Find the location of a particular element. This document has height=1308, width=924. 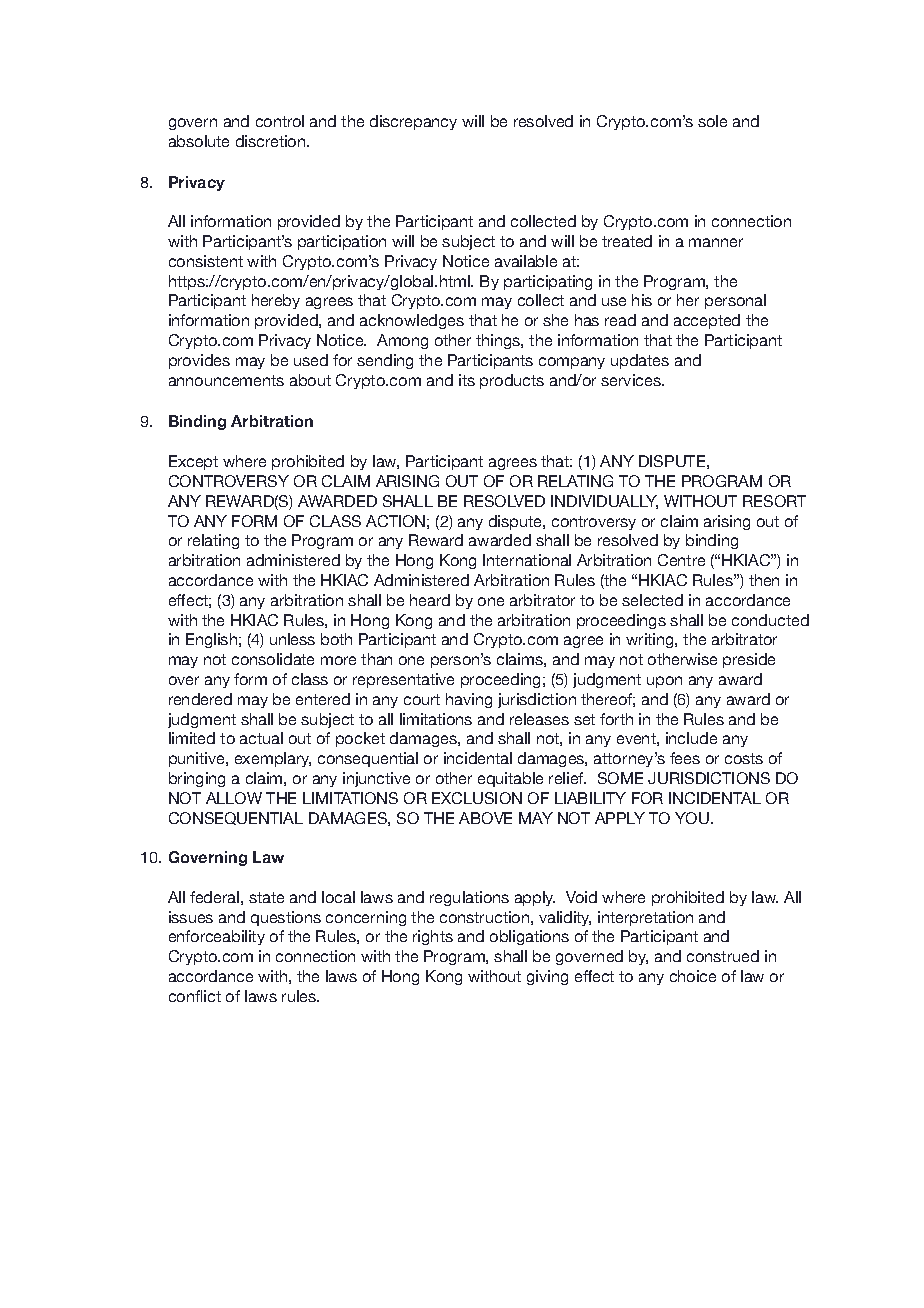

sole is located at coordinates (712, 121).
